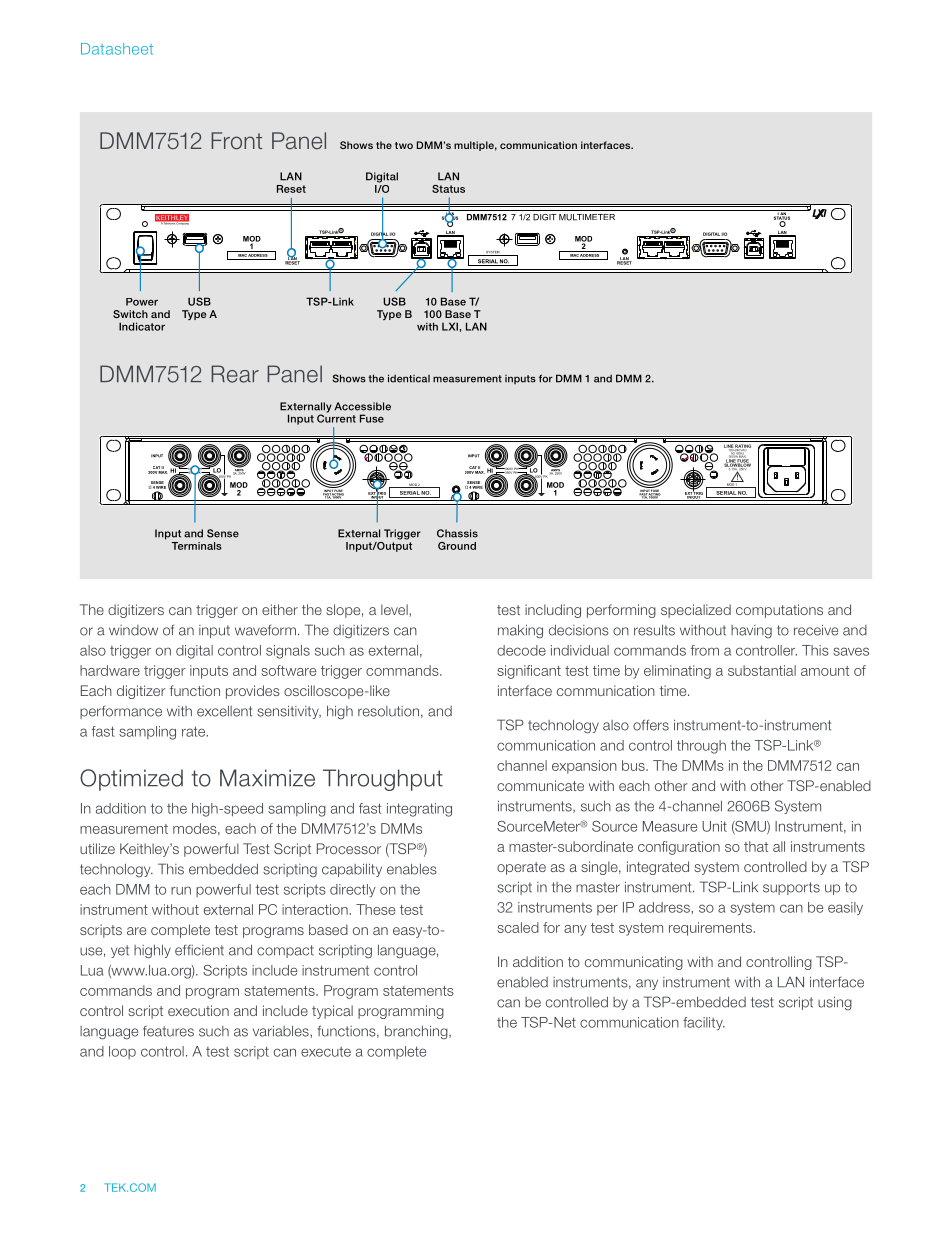 This image has width=952, height=1233. What do you see at coordinates (117, 49) in the image?
I see `Datasheet` at bounding box center [117, 49].
